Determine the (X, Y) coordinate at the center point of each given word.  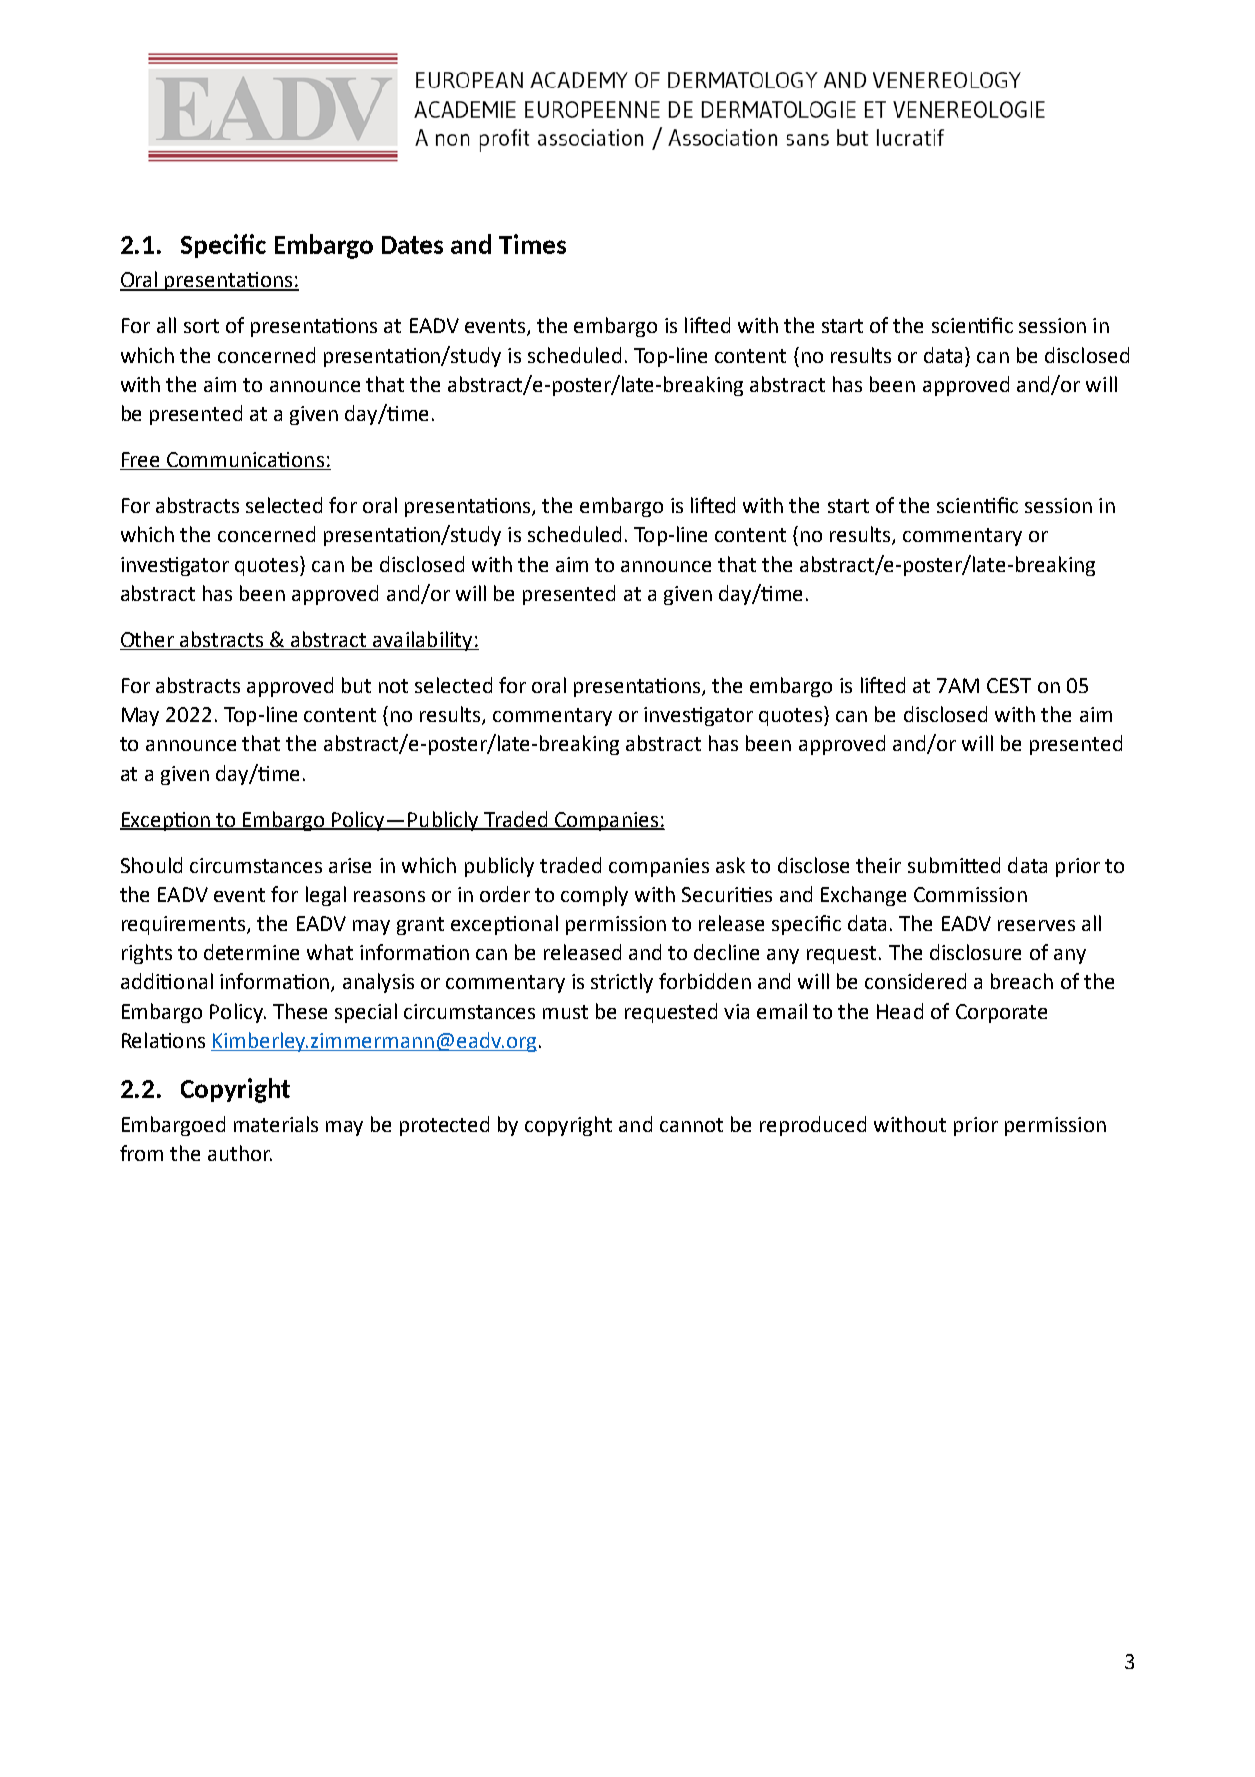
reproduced (813, 1126)
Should (151, 865)
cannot (691, 1125)
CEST (1009, 685)
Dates (412, 245)
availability (423, 641)
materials (276, 1124)
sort (201, 326)
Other (147, 639)
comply (594, 896)
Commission (970, 894)
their (878, 865)
